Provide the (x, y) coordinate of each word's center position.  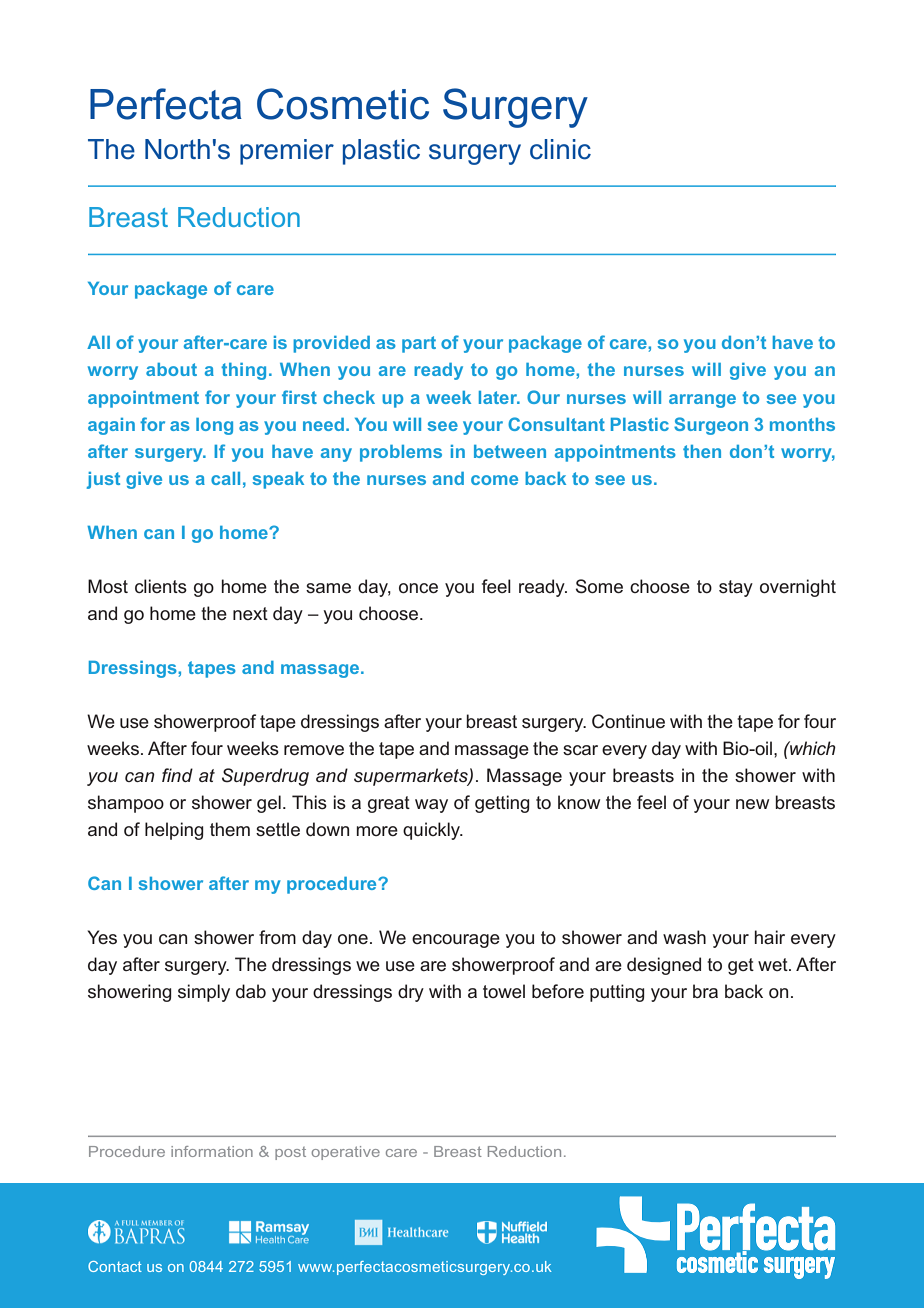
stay (736, 588)
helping (174, 831)
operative (346, 1153)
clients (161, 586)
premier (287, 152)
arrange (702, 401)
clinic (560, 149)
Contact (115, 1266)
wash (684, 937)
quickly (433, 831)
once (418, 588)
